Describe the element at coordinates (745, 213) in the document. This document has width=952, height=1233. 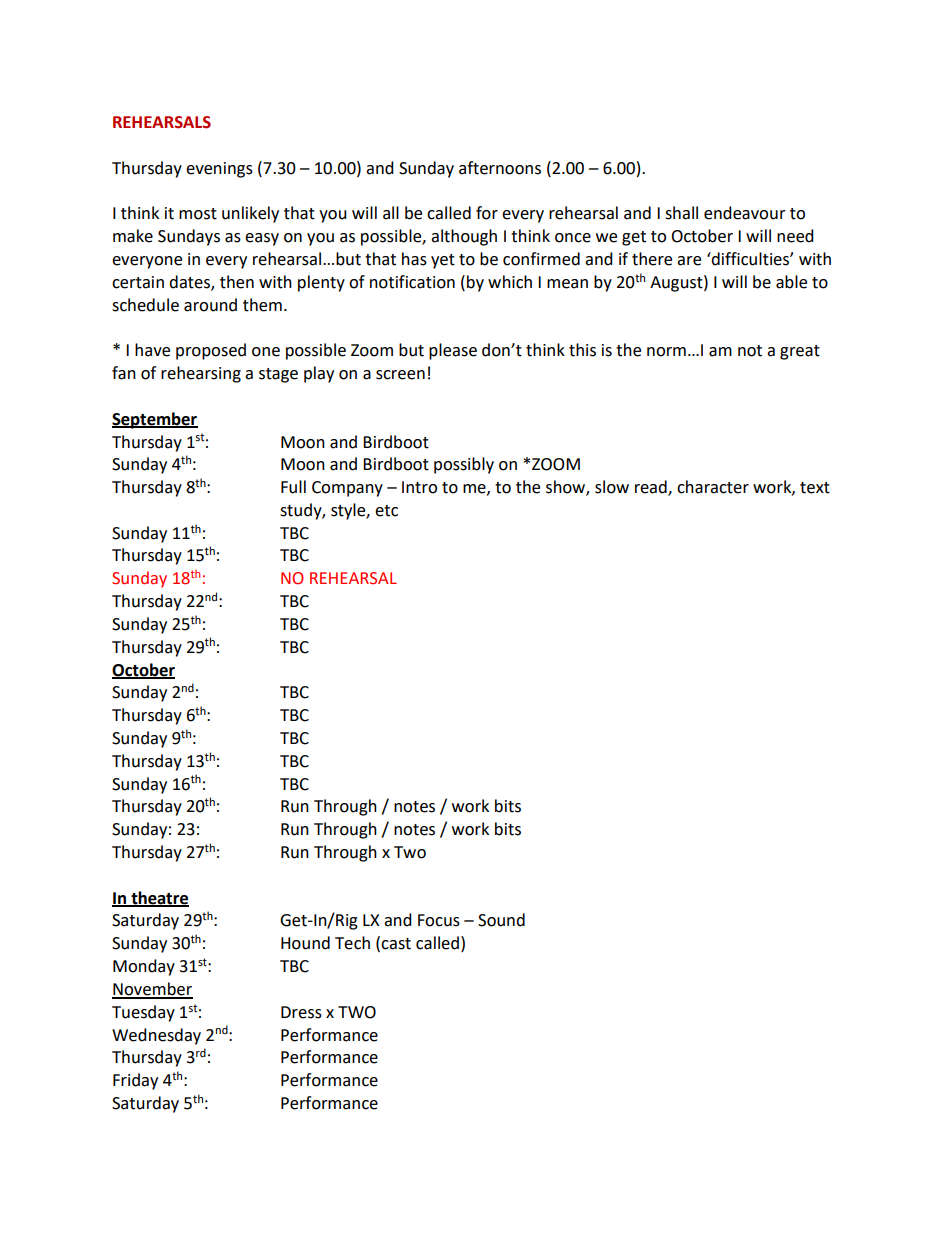
I see `endeavour` at that location.
